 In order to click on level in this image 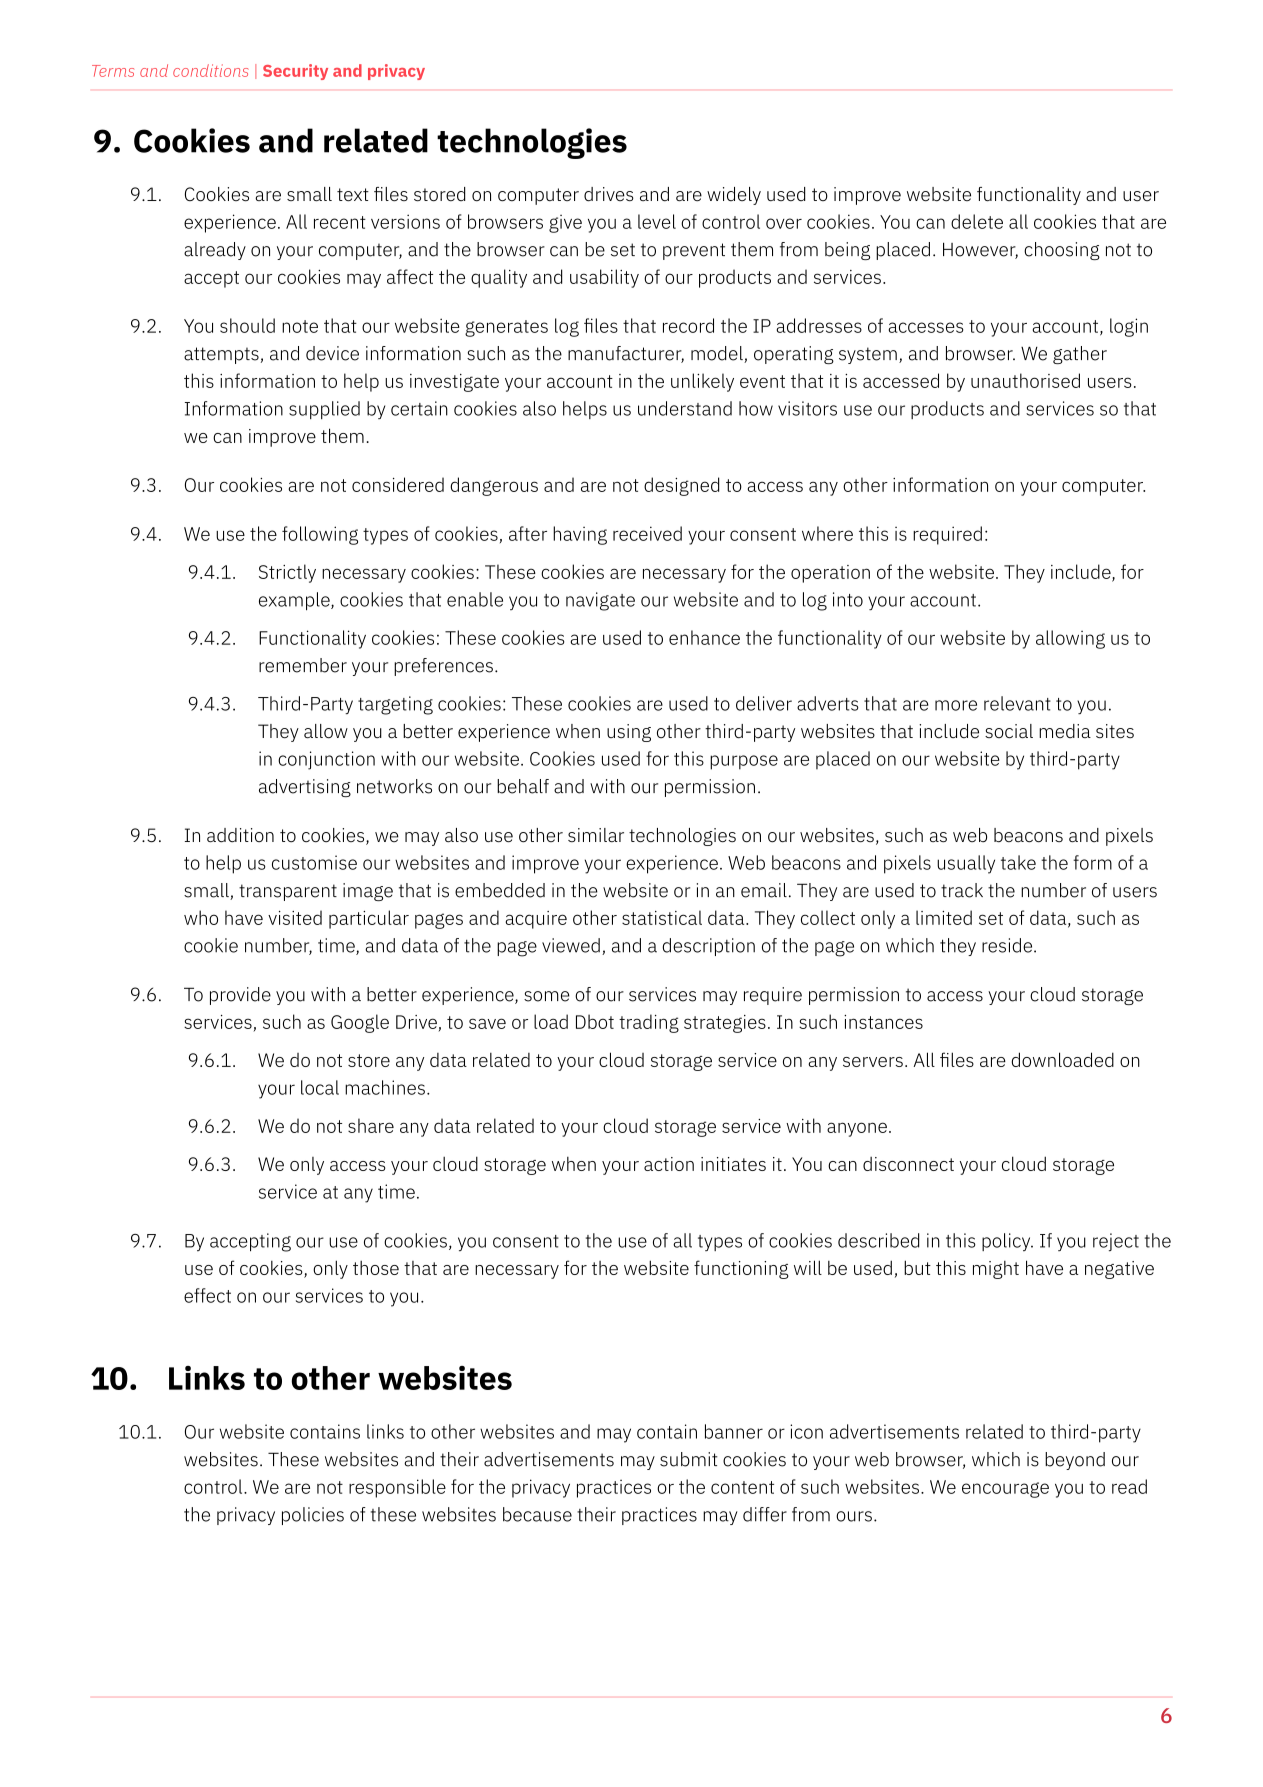, I will do `click(657, 221)`.
